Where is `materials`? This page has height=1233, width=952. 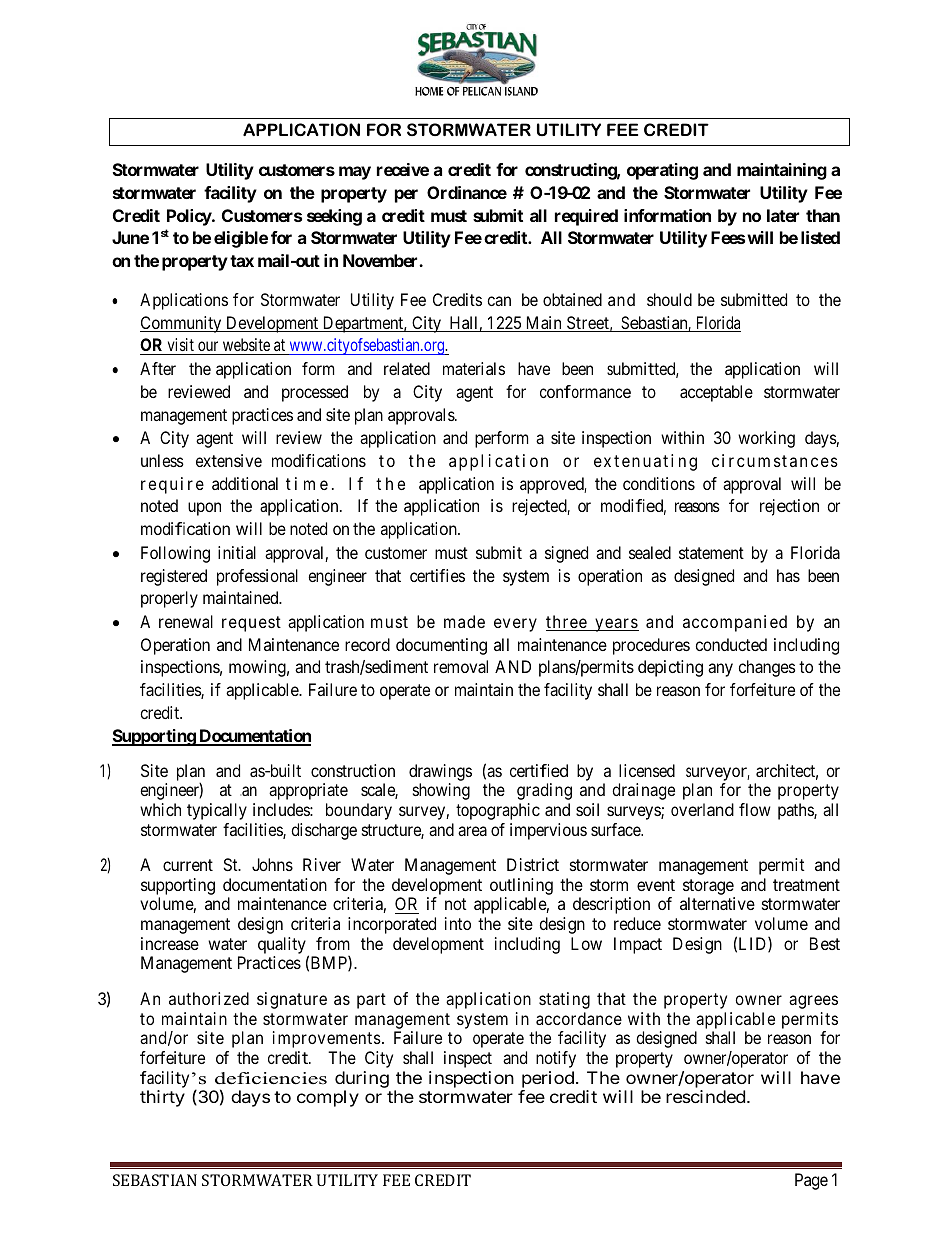
materials is located at coordinates (474, 368).
